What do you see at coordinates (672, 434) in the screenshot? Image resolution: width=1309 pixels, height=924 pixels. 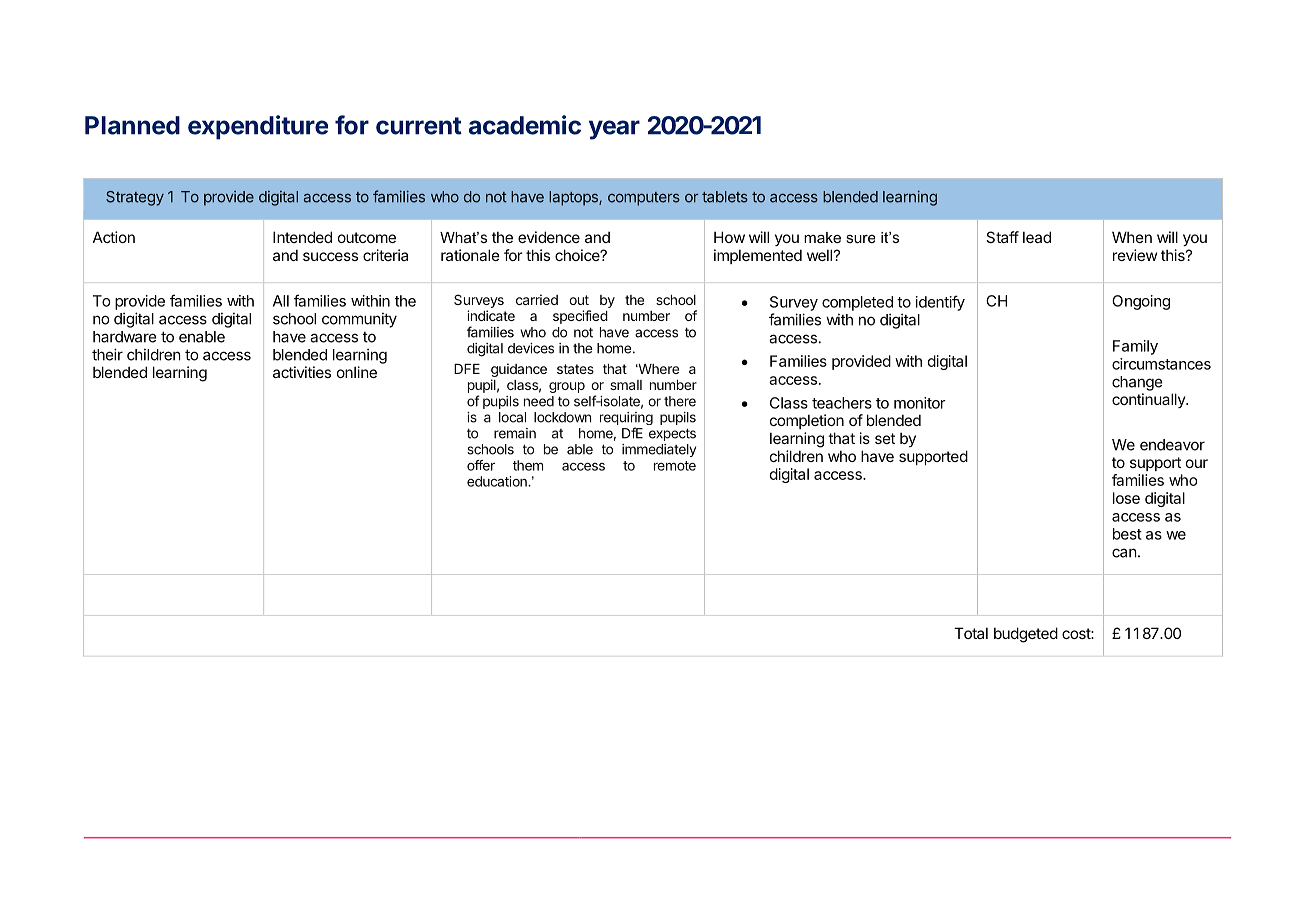 I see `expects` at bounding box center [672, 434].
